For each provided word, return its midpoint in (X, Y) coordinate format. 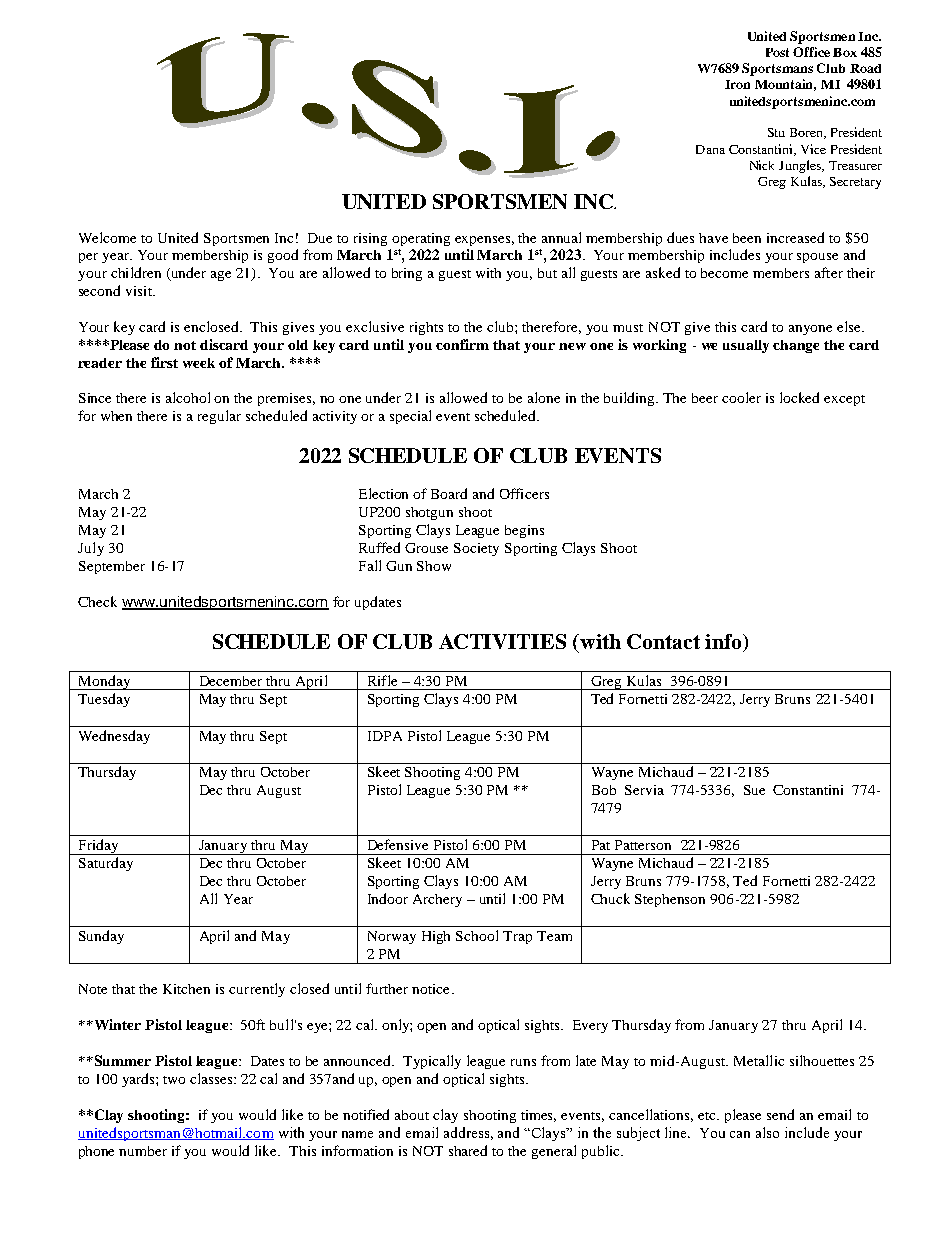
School (477, 935)
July (91, 549)
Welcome (107, 237)
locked (799, 397)
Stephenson (670, 900)
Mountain (785, 85)
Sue (754, 790)
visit (140, 291)
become (724, 273)
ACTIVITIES (502, 641)
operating (421, 239)
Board (449, 493)
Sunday (101, 937)
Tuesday (104, 700)
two (174, 1080)
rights (426, 328)
